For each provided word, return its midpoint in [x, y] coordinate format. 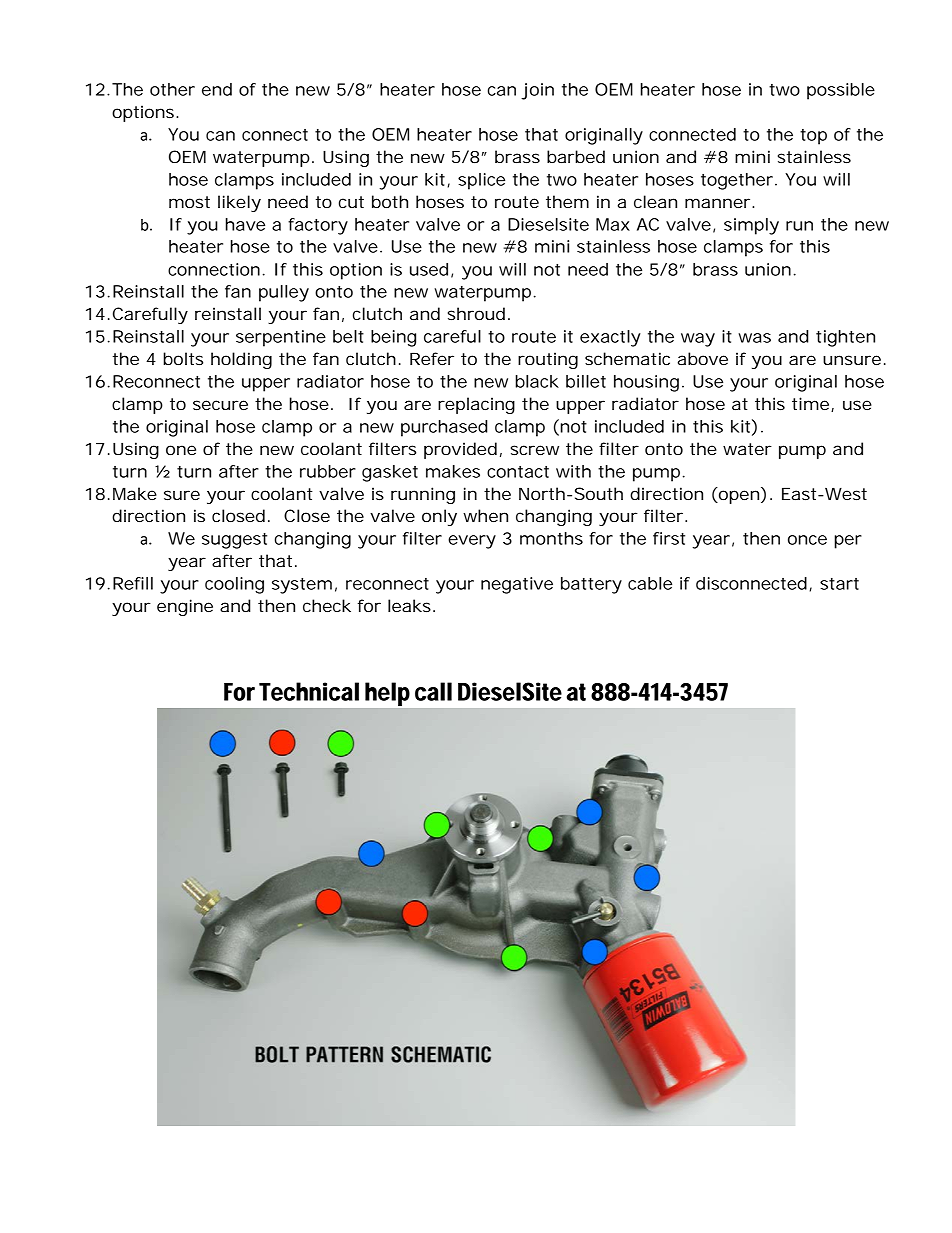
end [217, 89]
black [537, 381]
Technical [309, 691]
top [813, 137]
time [812, 404]
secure [220, 405]
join [537, 91]
